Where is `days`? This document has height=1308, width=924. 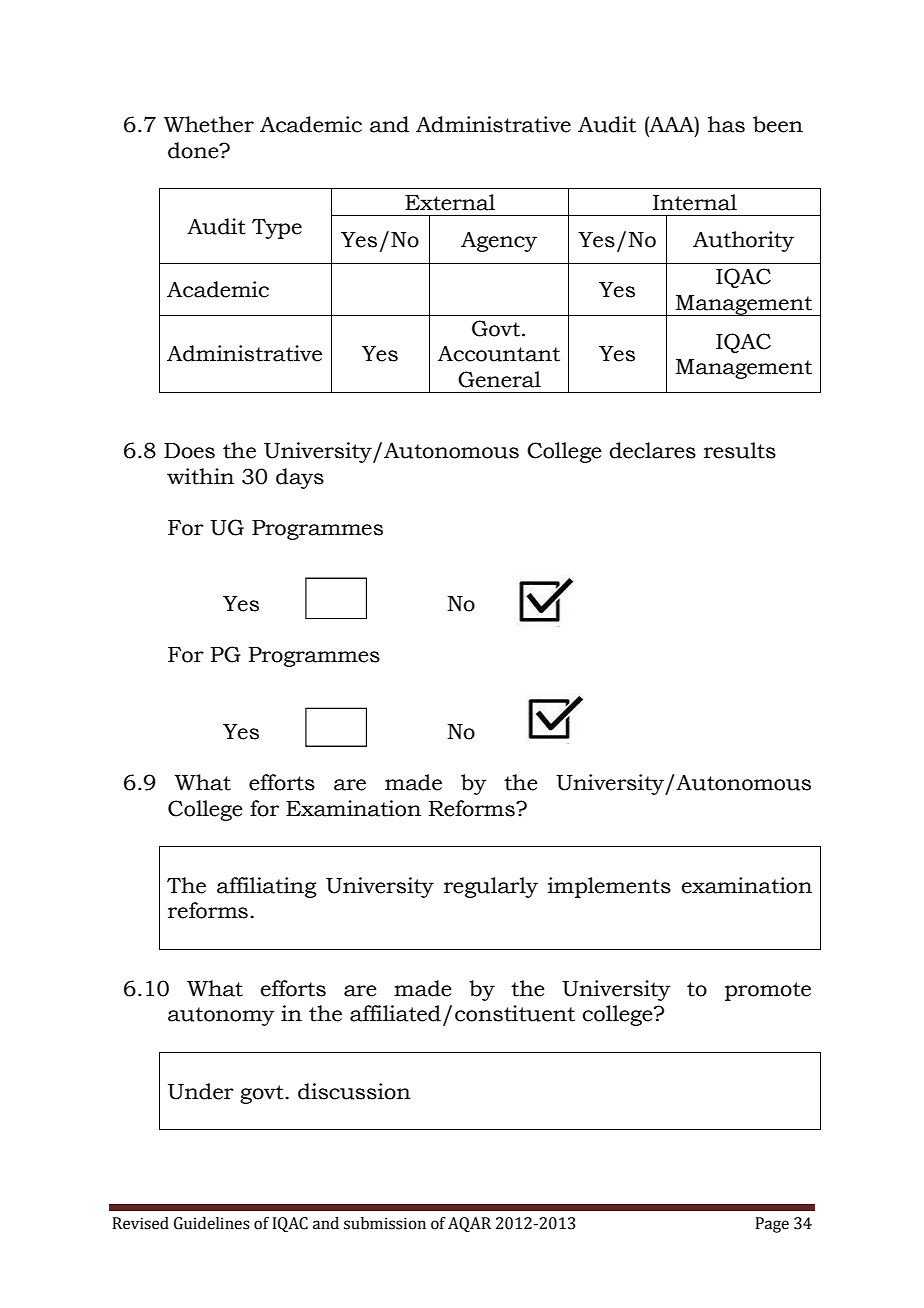
days is located at coordinates (300, 478).
